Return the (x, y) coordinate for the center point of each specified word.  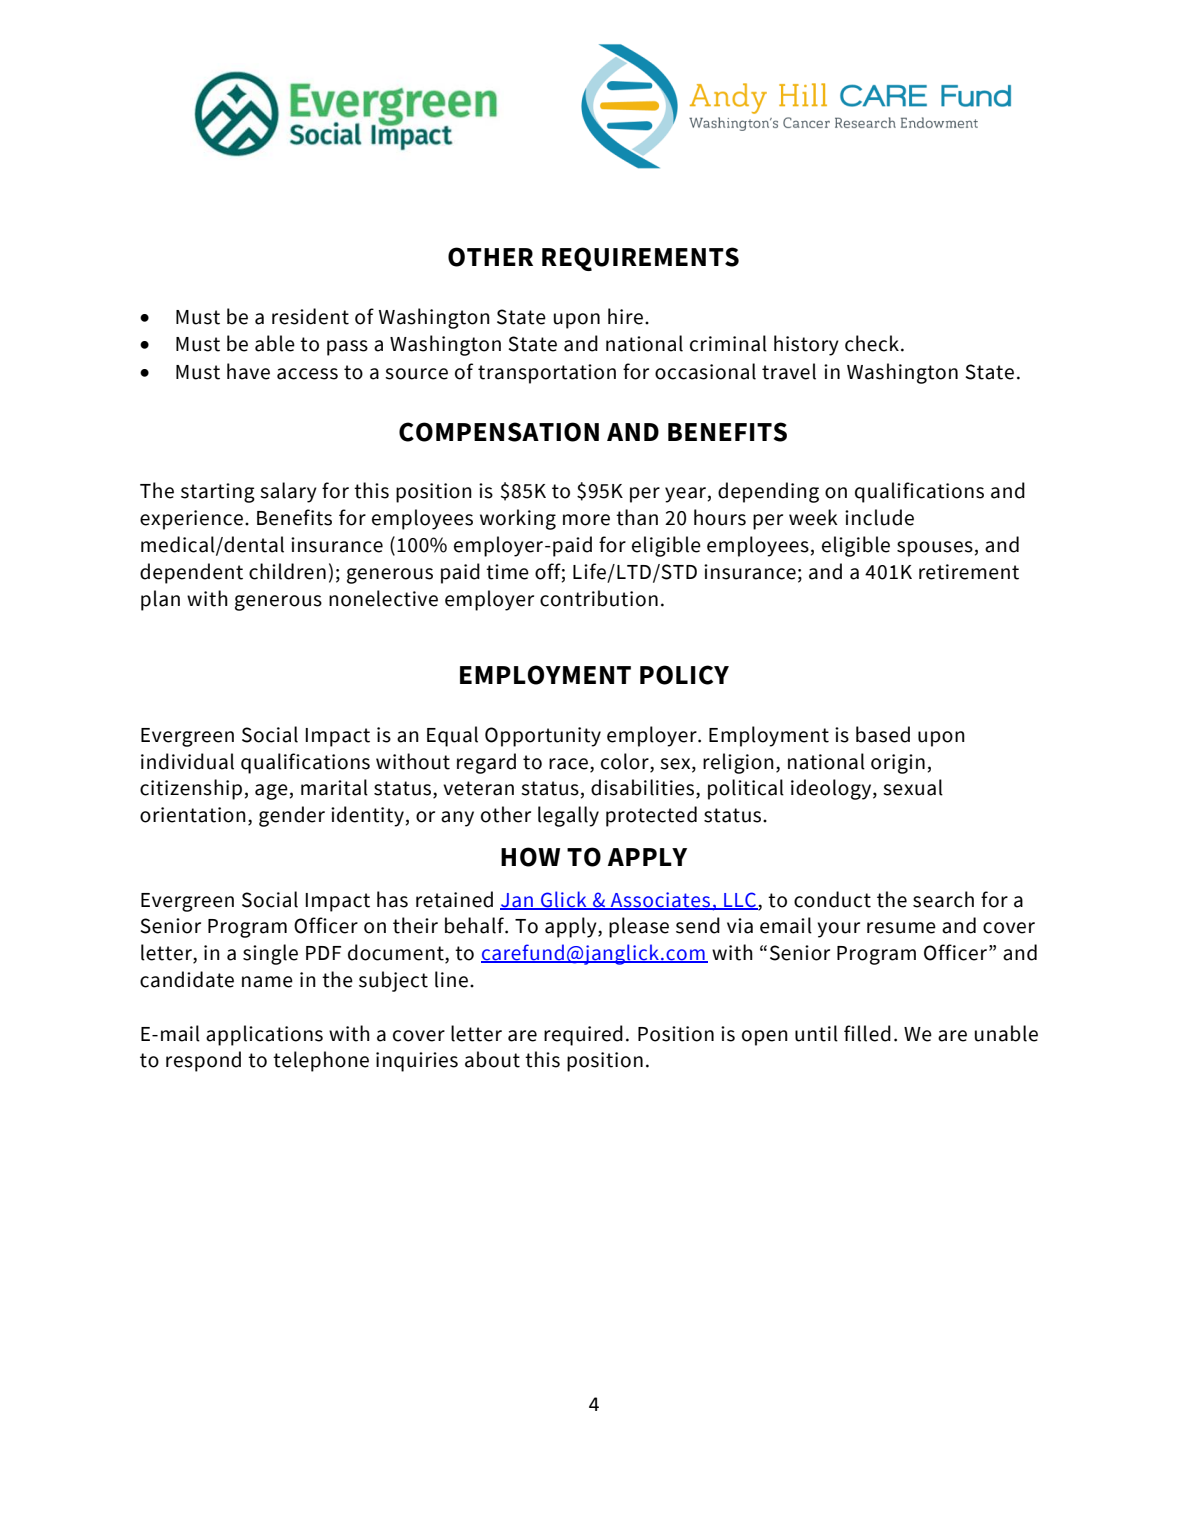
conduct (832, 899)
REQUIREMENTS (640, 259)
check (872, 343)
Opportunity (543, 737)
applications (264, 1035)
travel (789, 371)
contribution (599, 598)
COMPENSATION (499, 432)
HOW (530, 857)
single (270, 954)
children (287, 571)
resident (310, 316)
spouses (935, 549)
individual (187, 761)
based (883, 734)
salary (288, 492)
